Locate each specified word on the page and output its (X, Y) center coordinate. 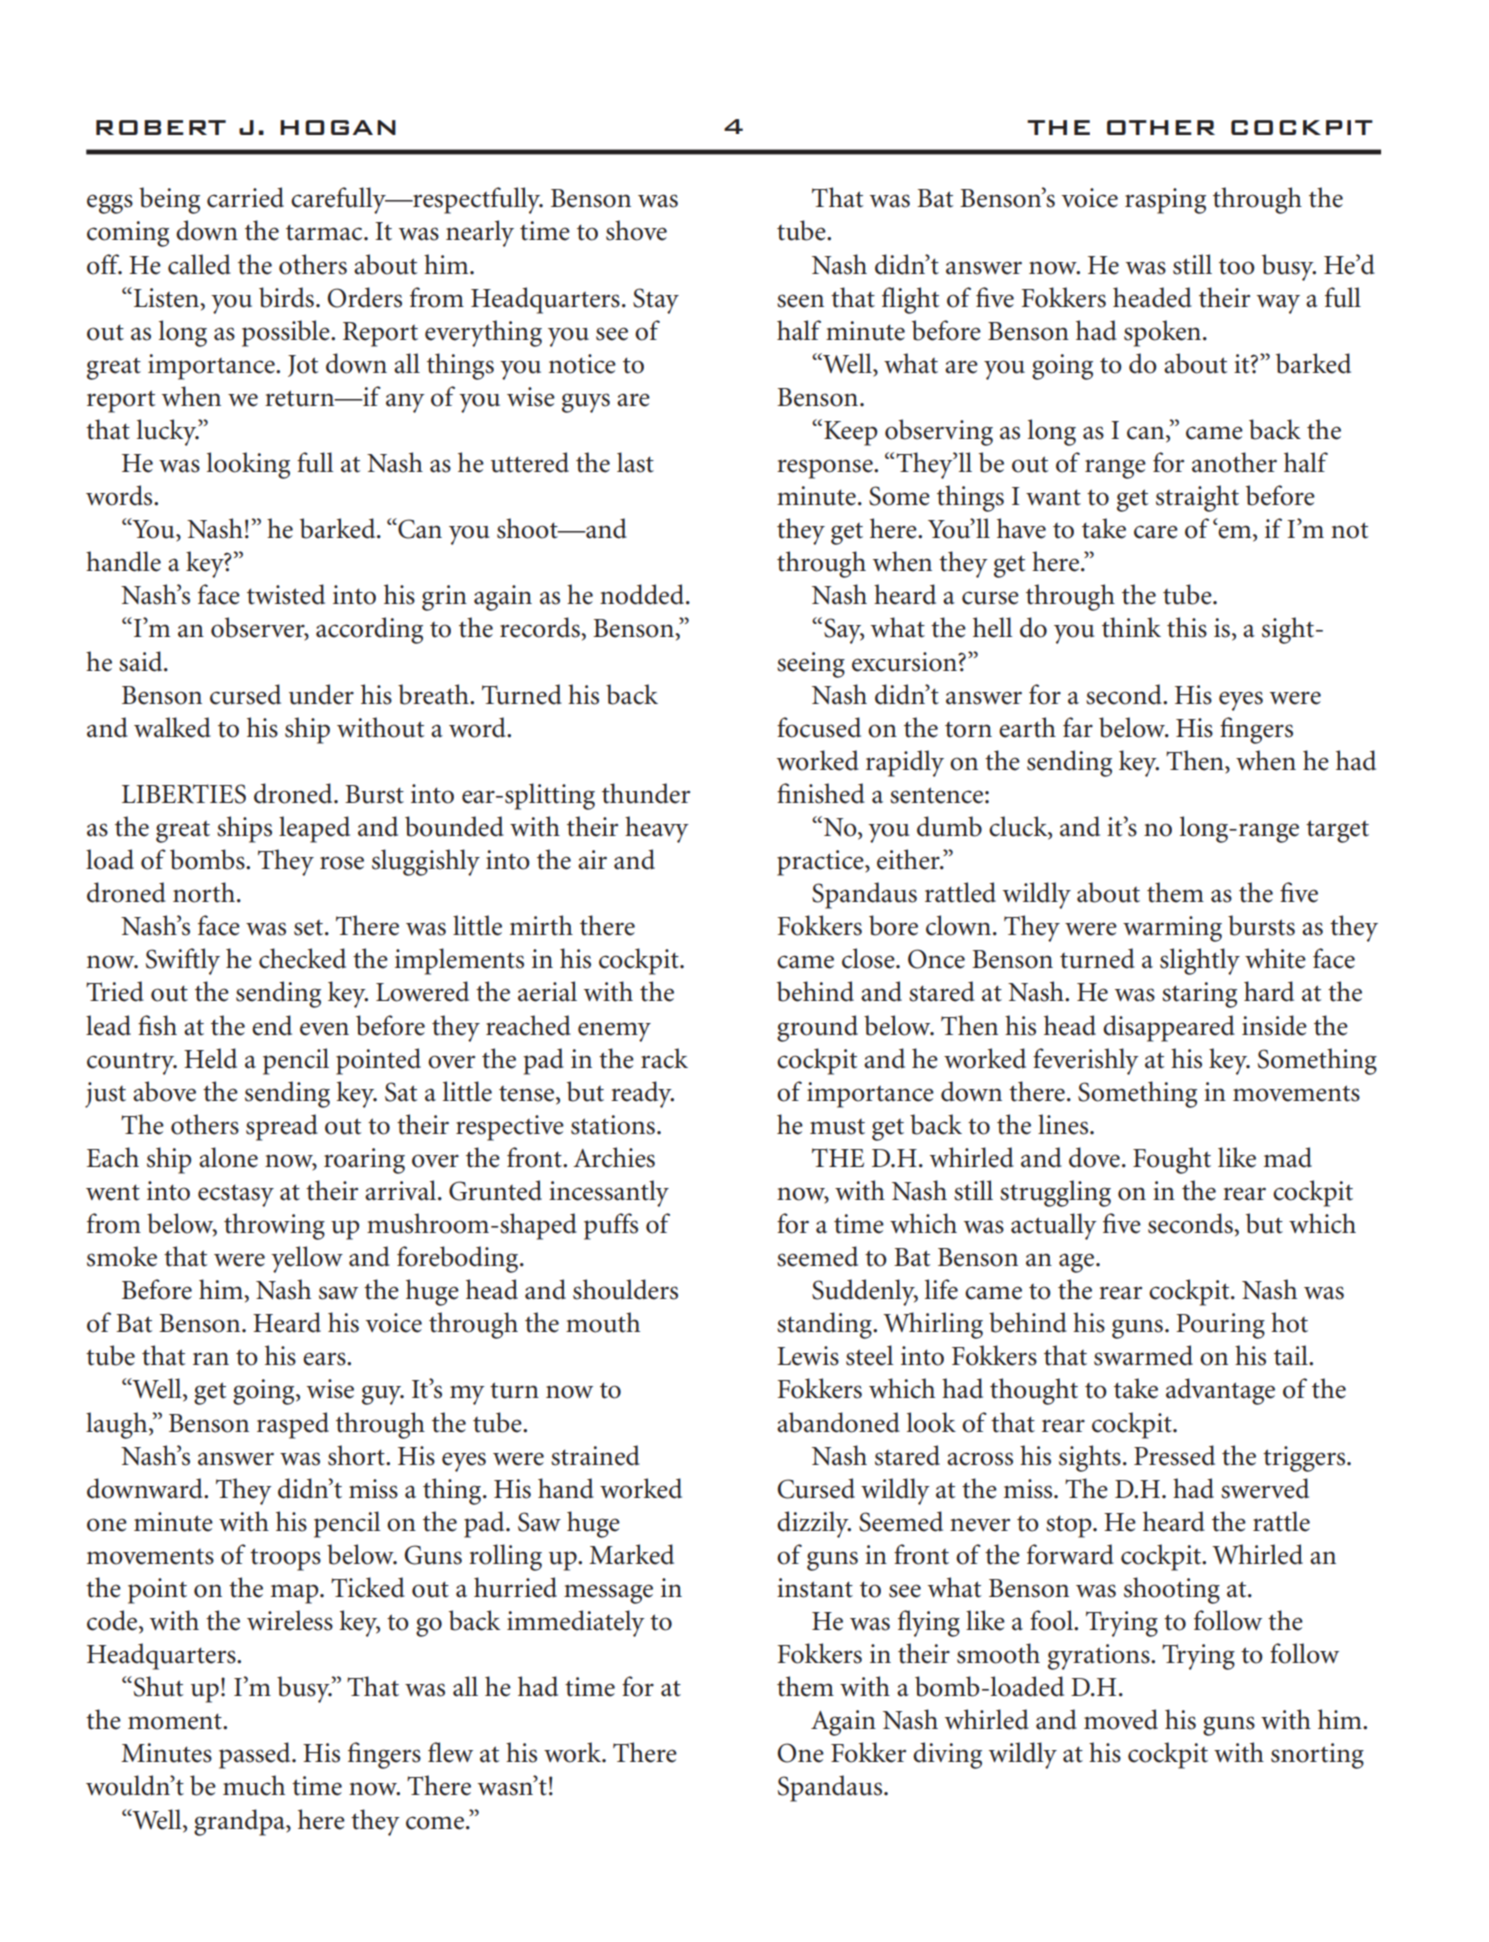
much (254, 1785)
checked (302, 958)
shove (636, 230)
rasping (1165, 201)
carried (245, 197)
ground (817, 1028)
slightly (1200, 961)
